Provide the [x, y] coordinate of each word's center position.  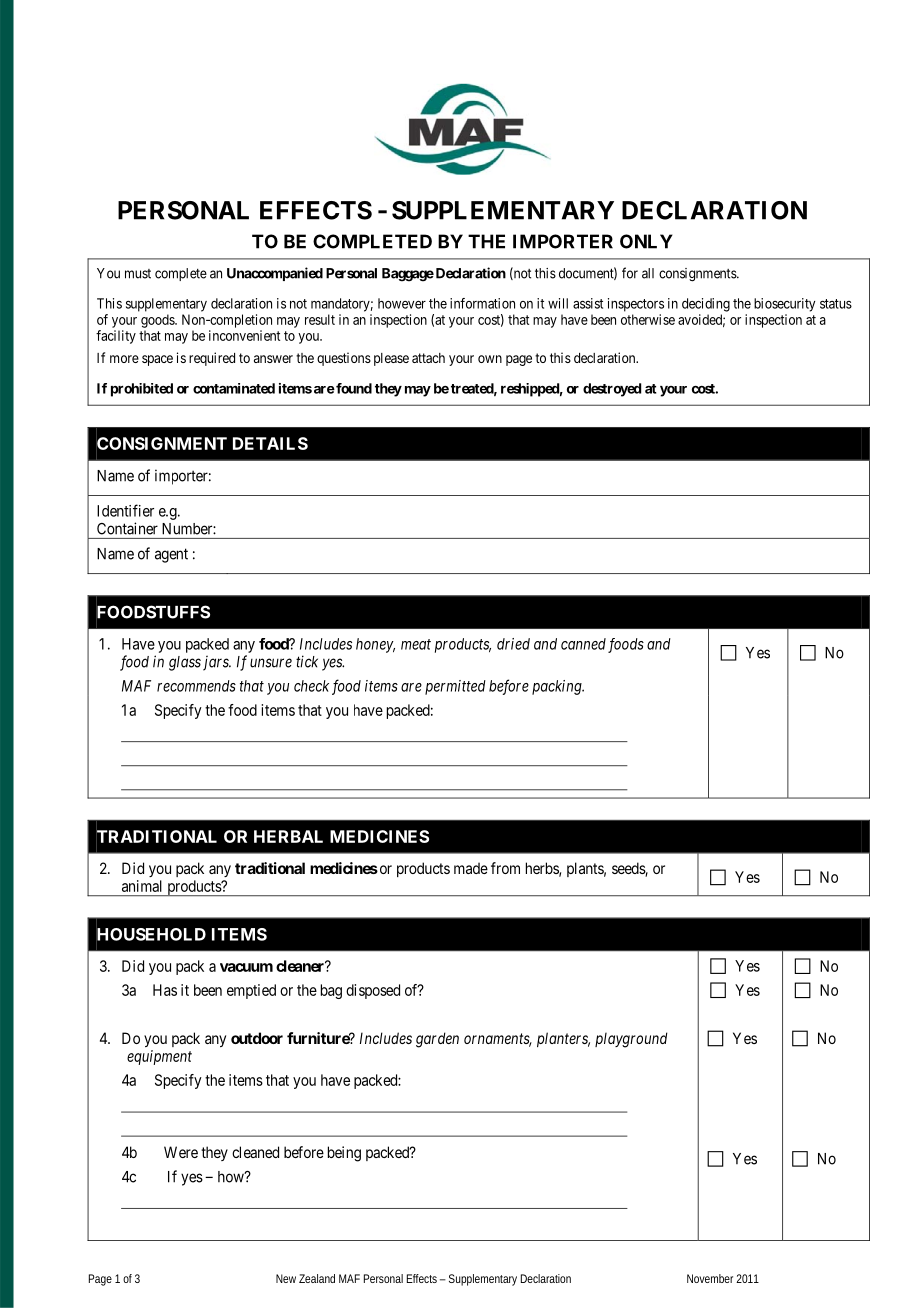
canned [583, 644]
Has [165, 990]
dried [513, 644]
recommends [196, 686]
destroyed [612, 390]
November [710, 1278]
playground [631, 1040]
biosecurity [784, 305]
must [138, 274]
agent [171, 555]
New [286, 1278]
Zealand [317, 1278]
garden [437, 1040]
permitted [455, 687]
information [482, 303]
